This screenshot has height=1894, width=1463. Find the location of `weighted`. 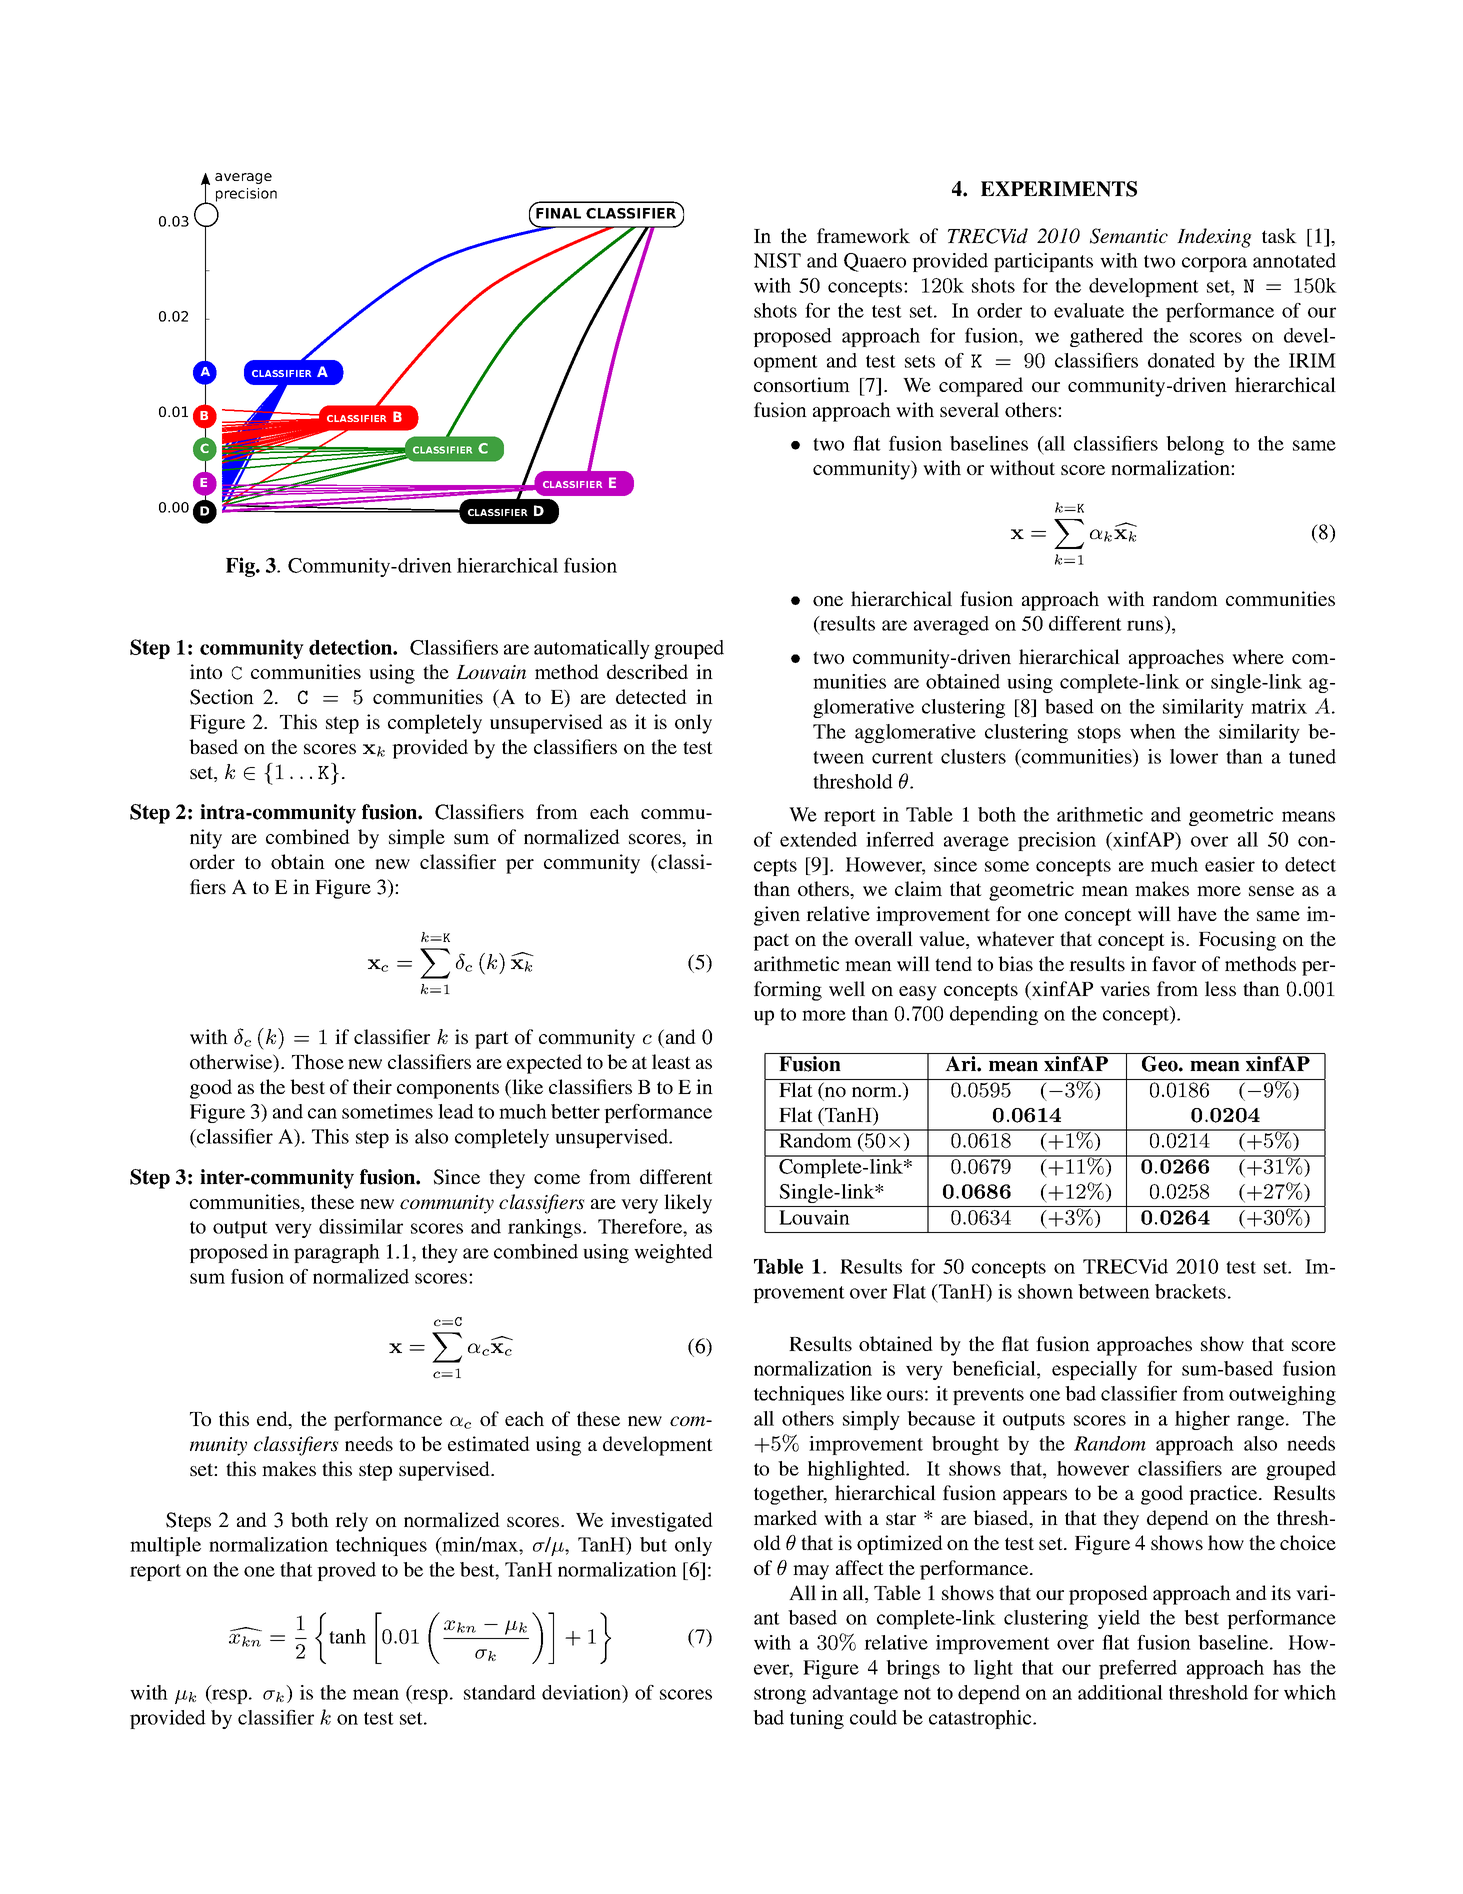

weighted is located at coordinates (673, 1253).
